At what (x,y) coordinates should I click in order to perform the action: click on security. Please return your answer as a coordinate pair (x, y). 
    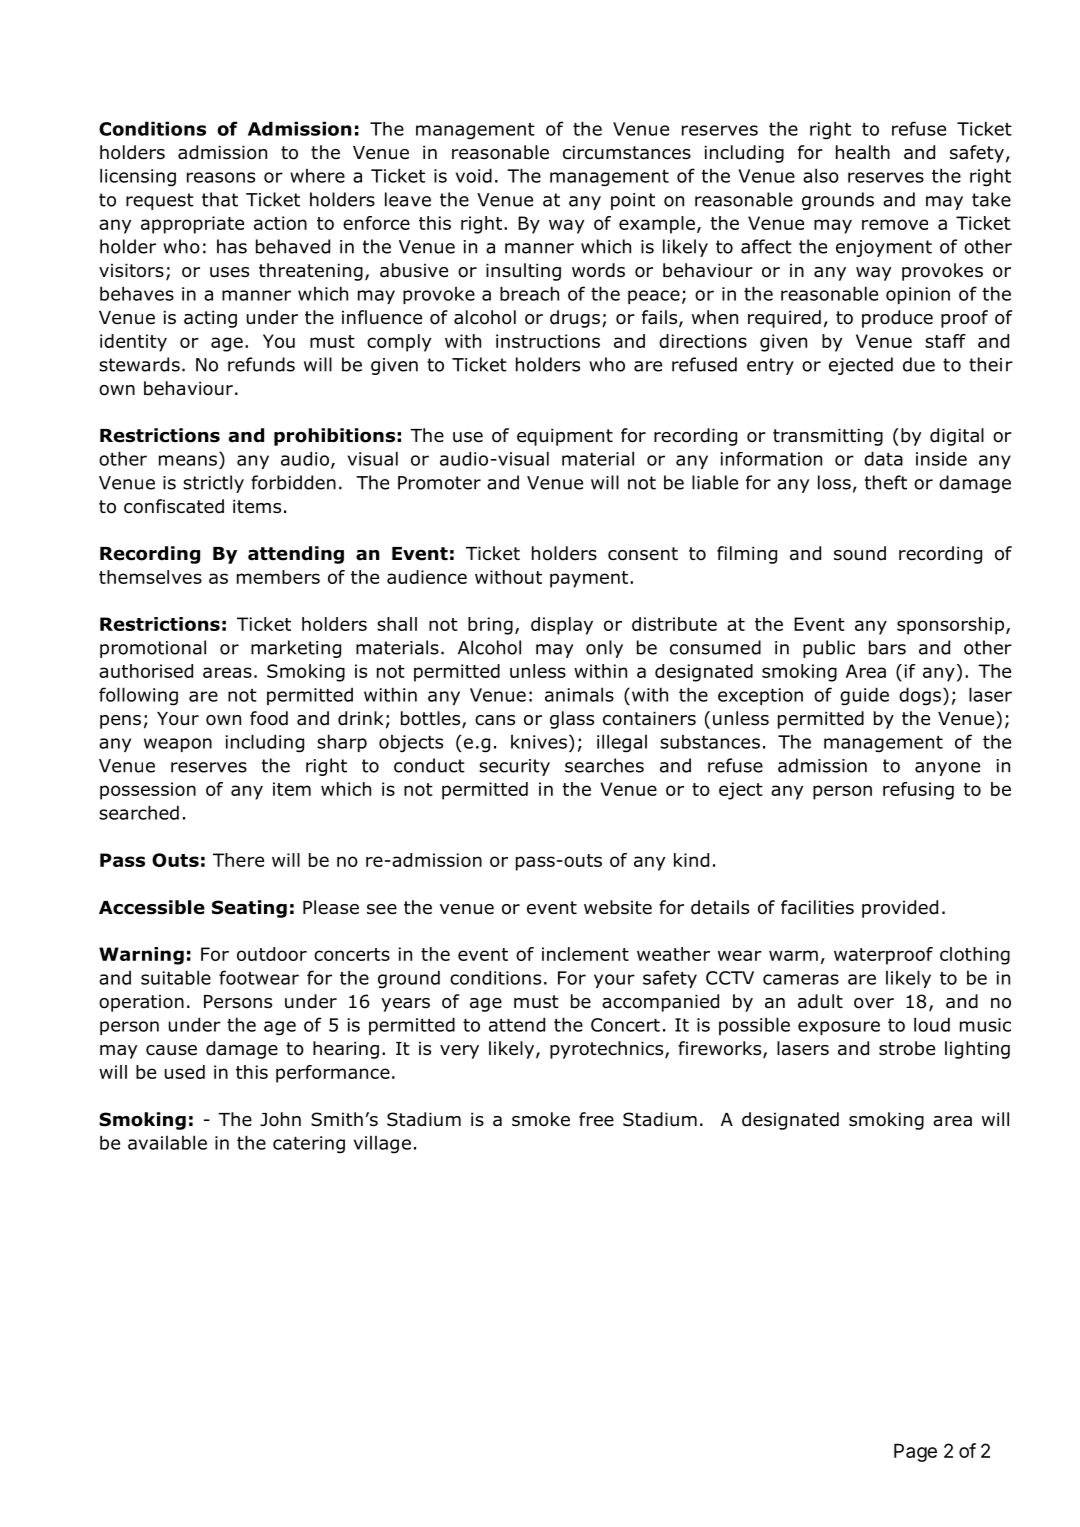
    Looking at the image, I should click on (514, 767).
